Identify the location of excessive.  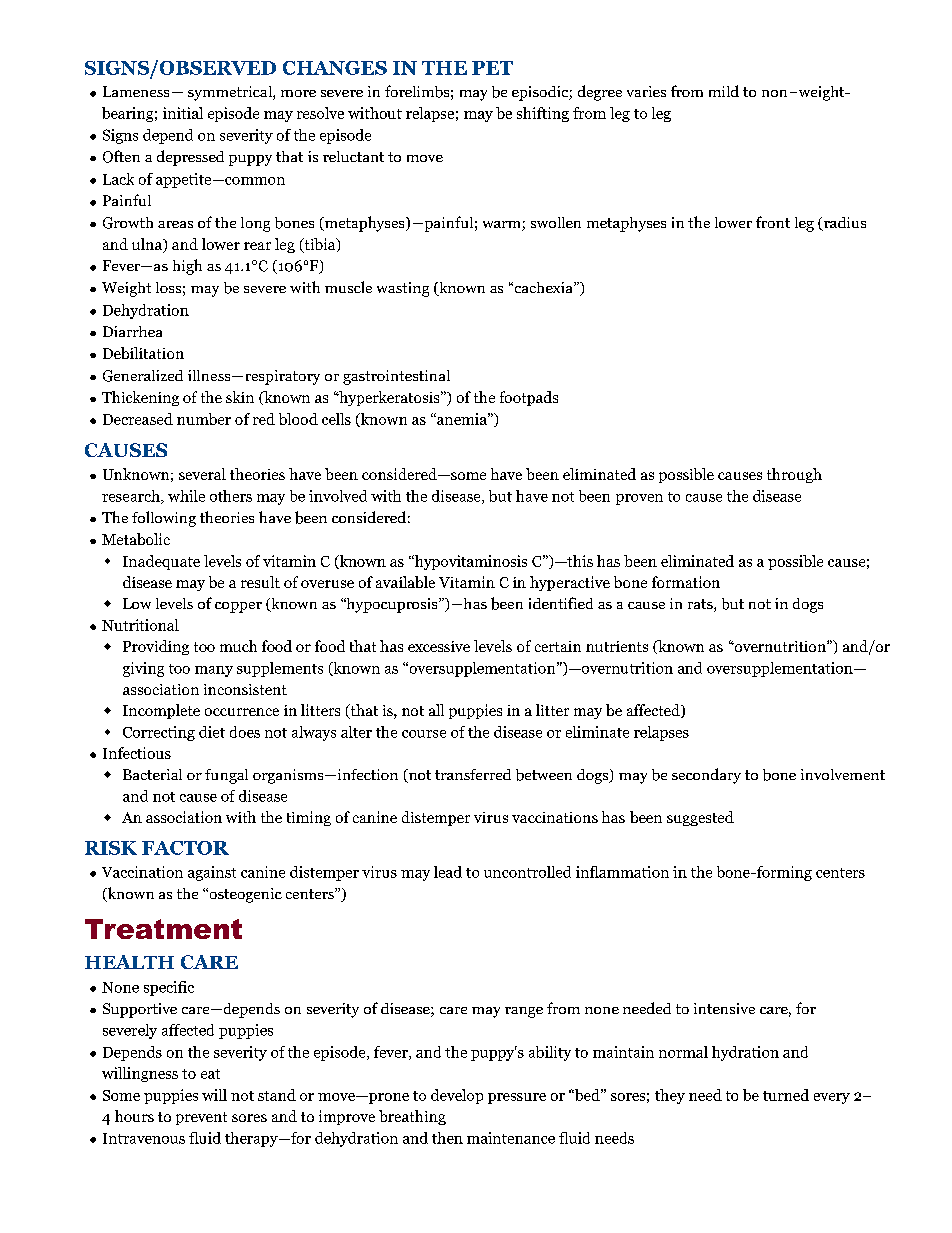
(439, 646).
